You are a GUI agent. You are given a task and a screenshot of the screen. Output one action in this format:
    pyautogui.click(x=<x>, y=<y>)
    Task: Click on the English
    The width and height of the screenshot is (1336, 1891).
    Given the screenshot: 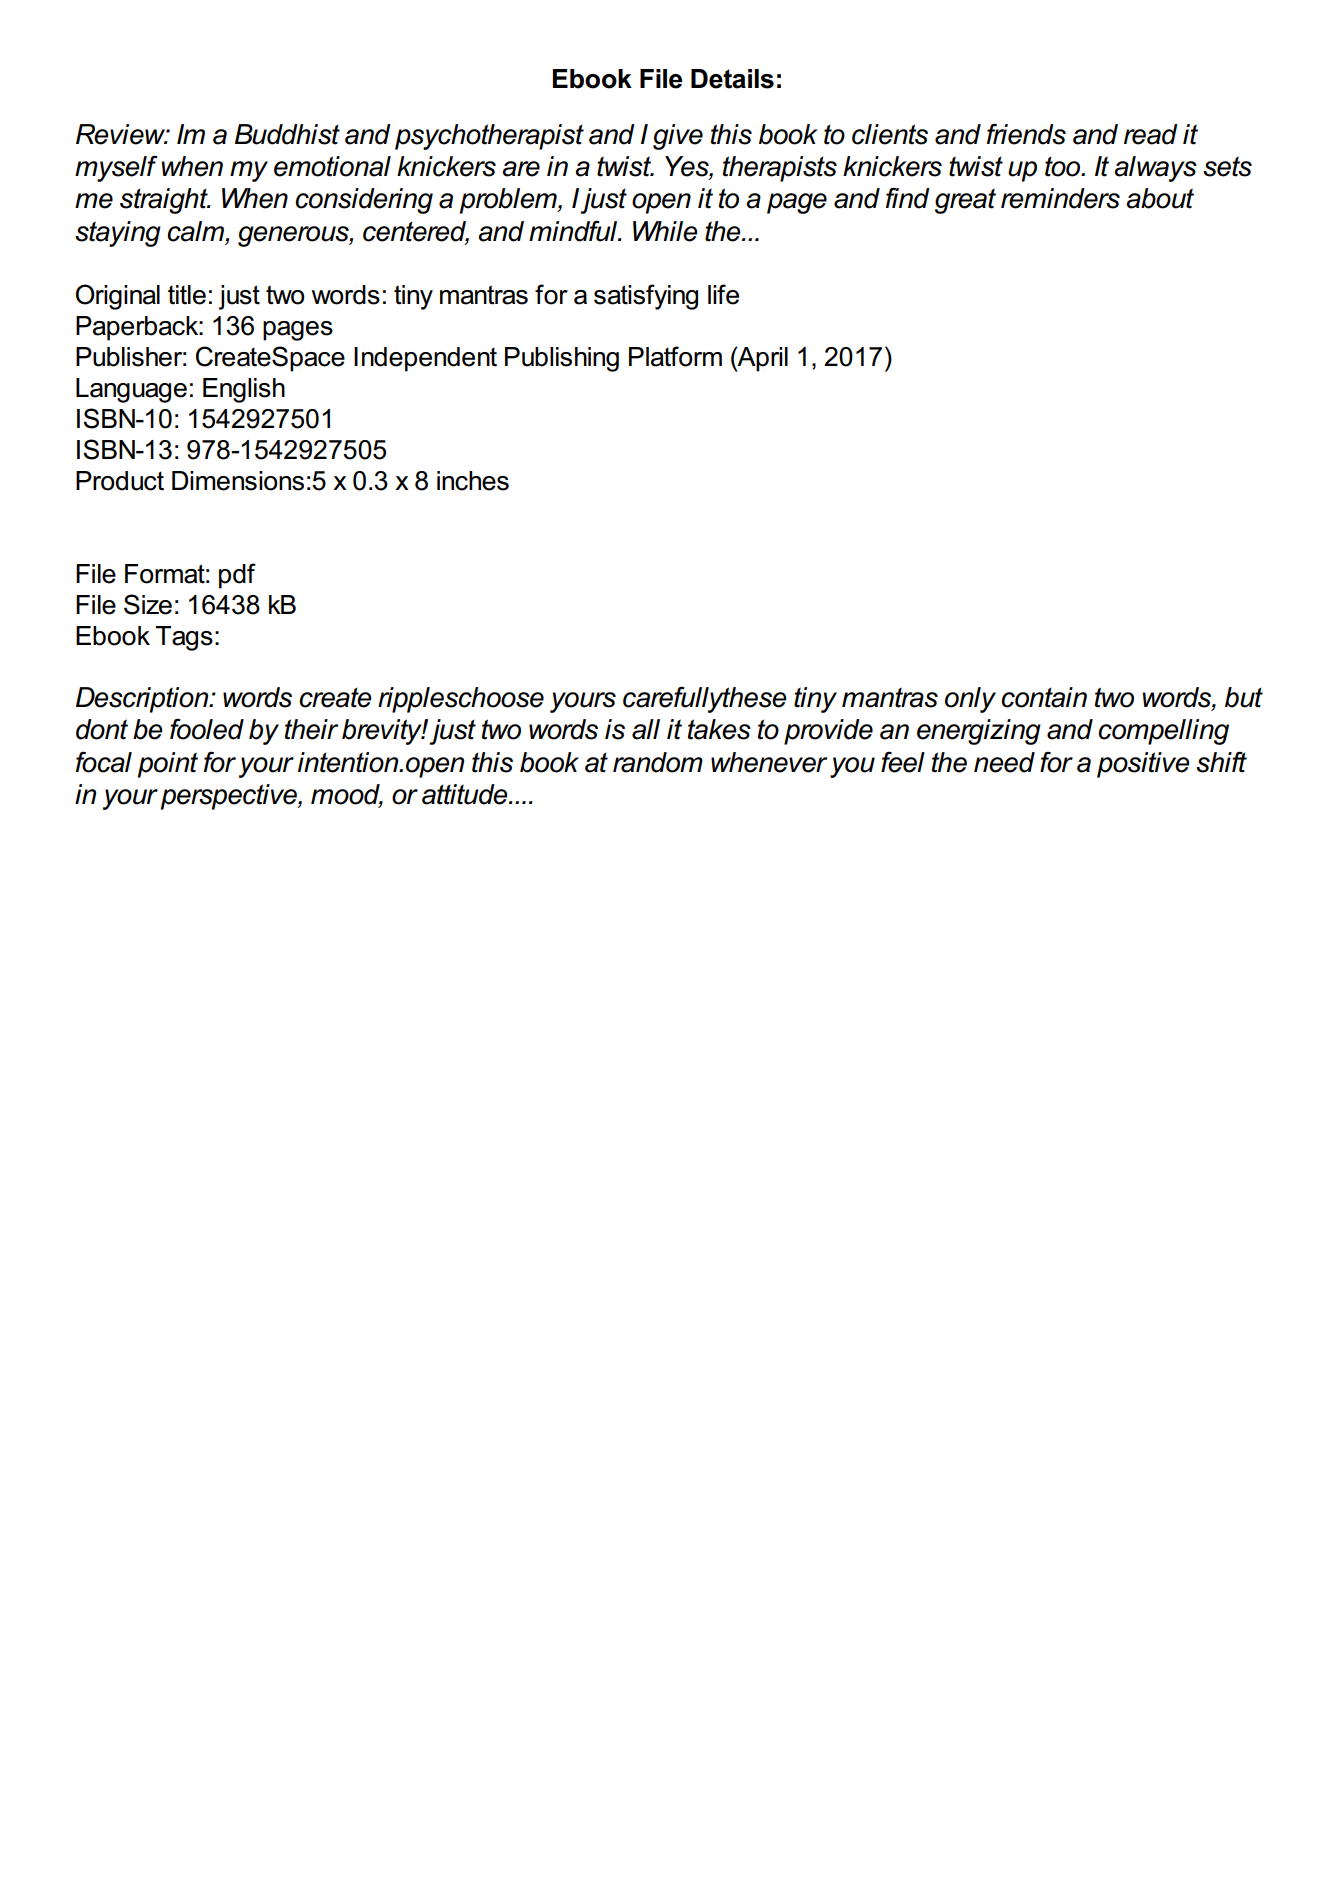 What is the action you would take?
    pyautogui.click(x=244, y=390)
